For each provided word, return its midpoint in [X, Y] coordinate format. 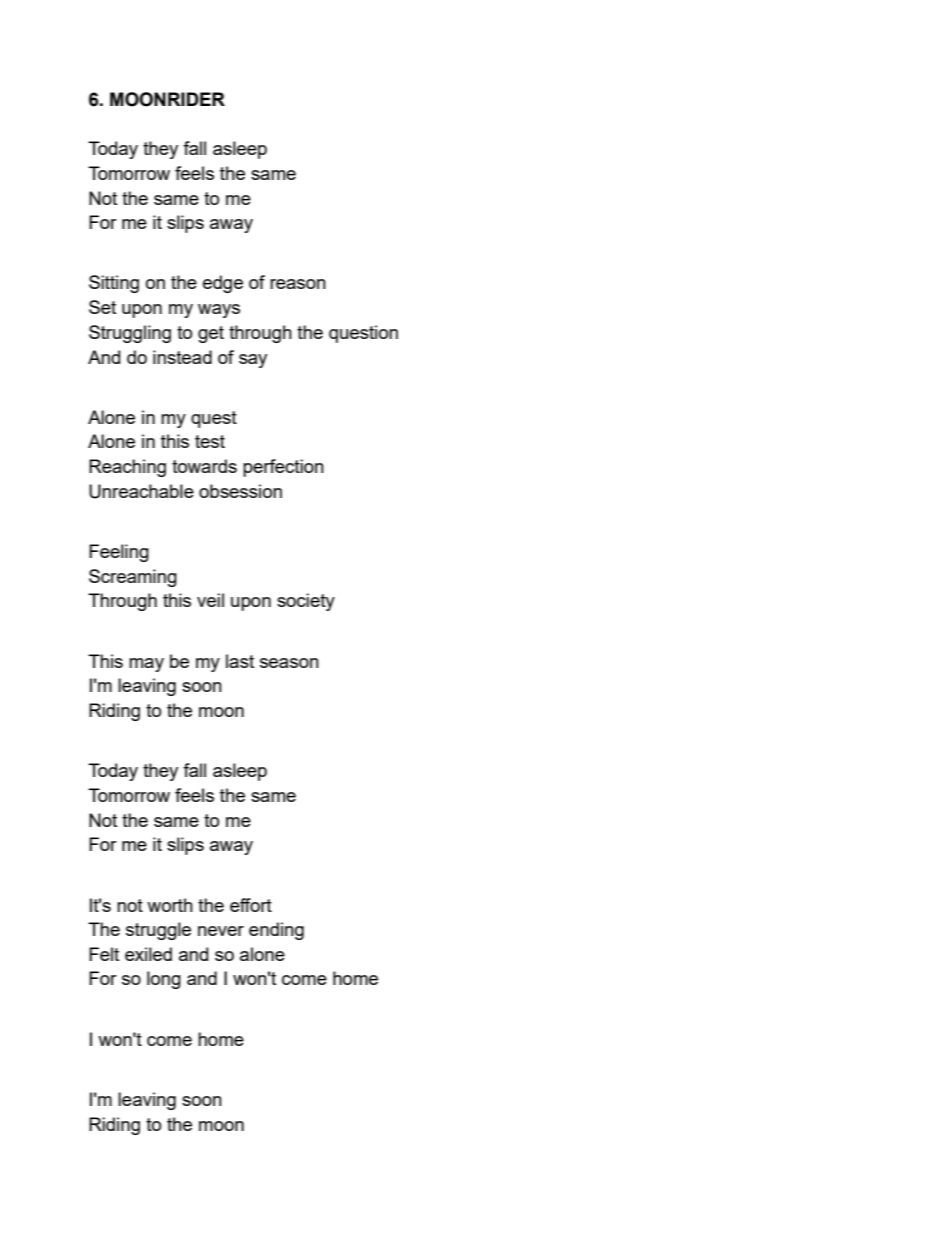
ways [219, 311]
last [240, 661]
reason [298, 284]
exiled [148, 954]
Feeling [119, 553]
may [146, 665]
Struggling [130, 334]
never [221, 931]
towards [204, 466]
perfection [283, 468]
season [289, 663]
